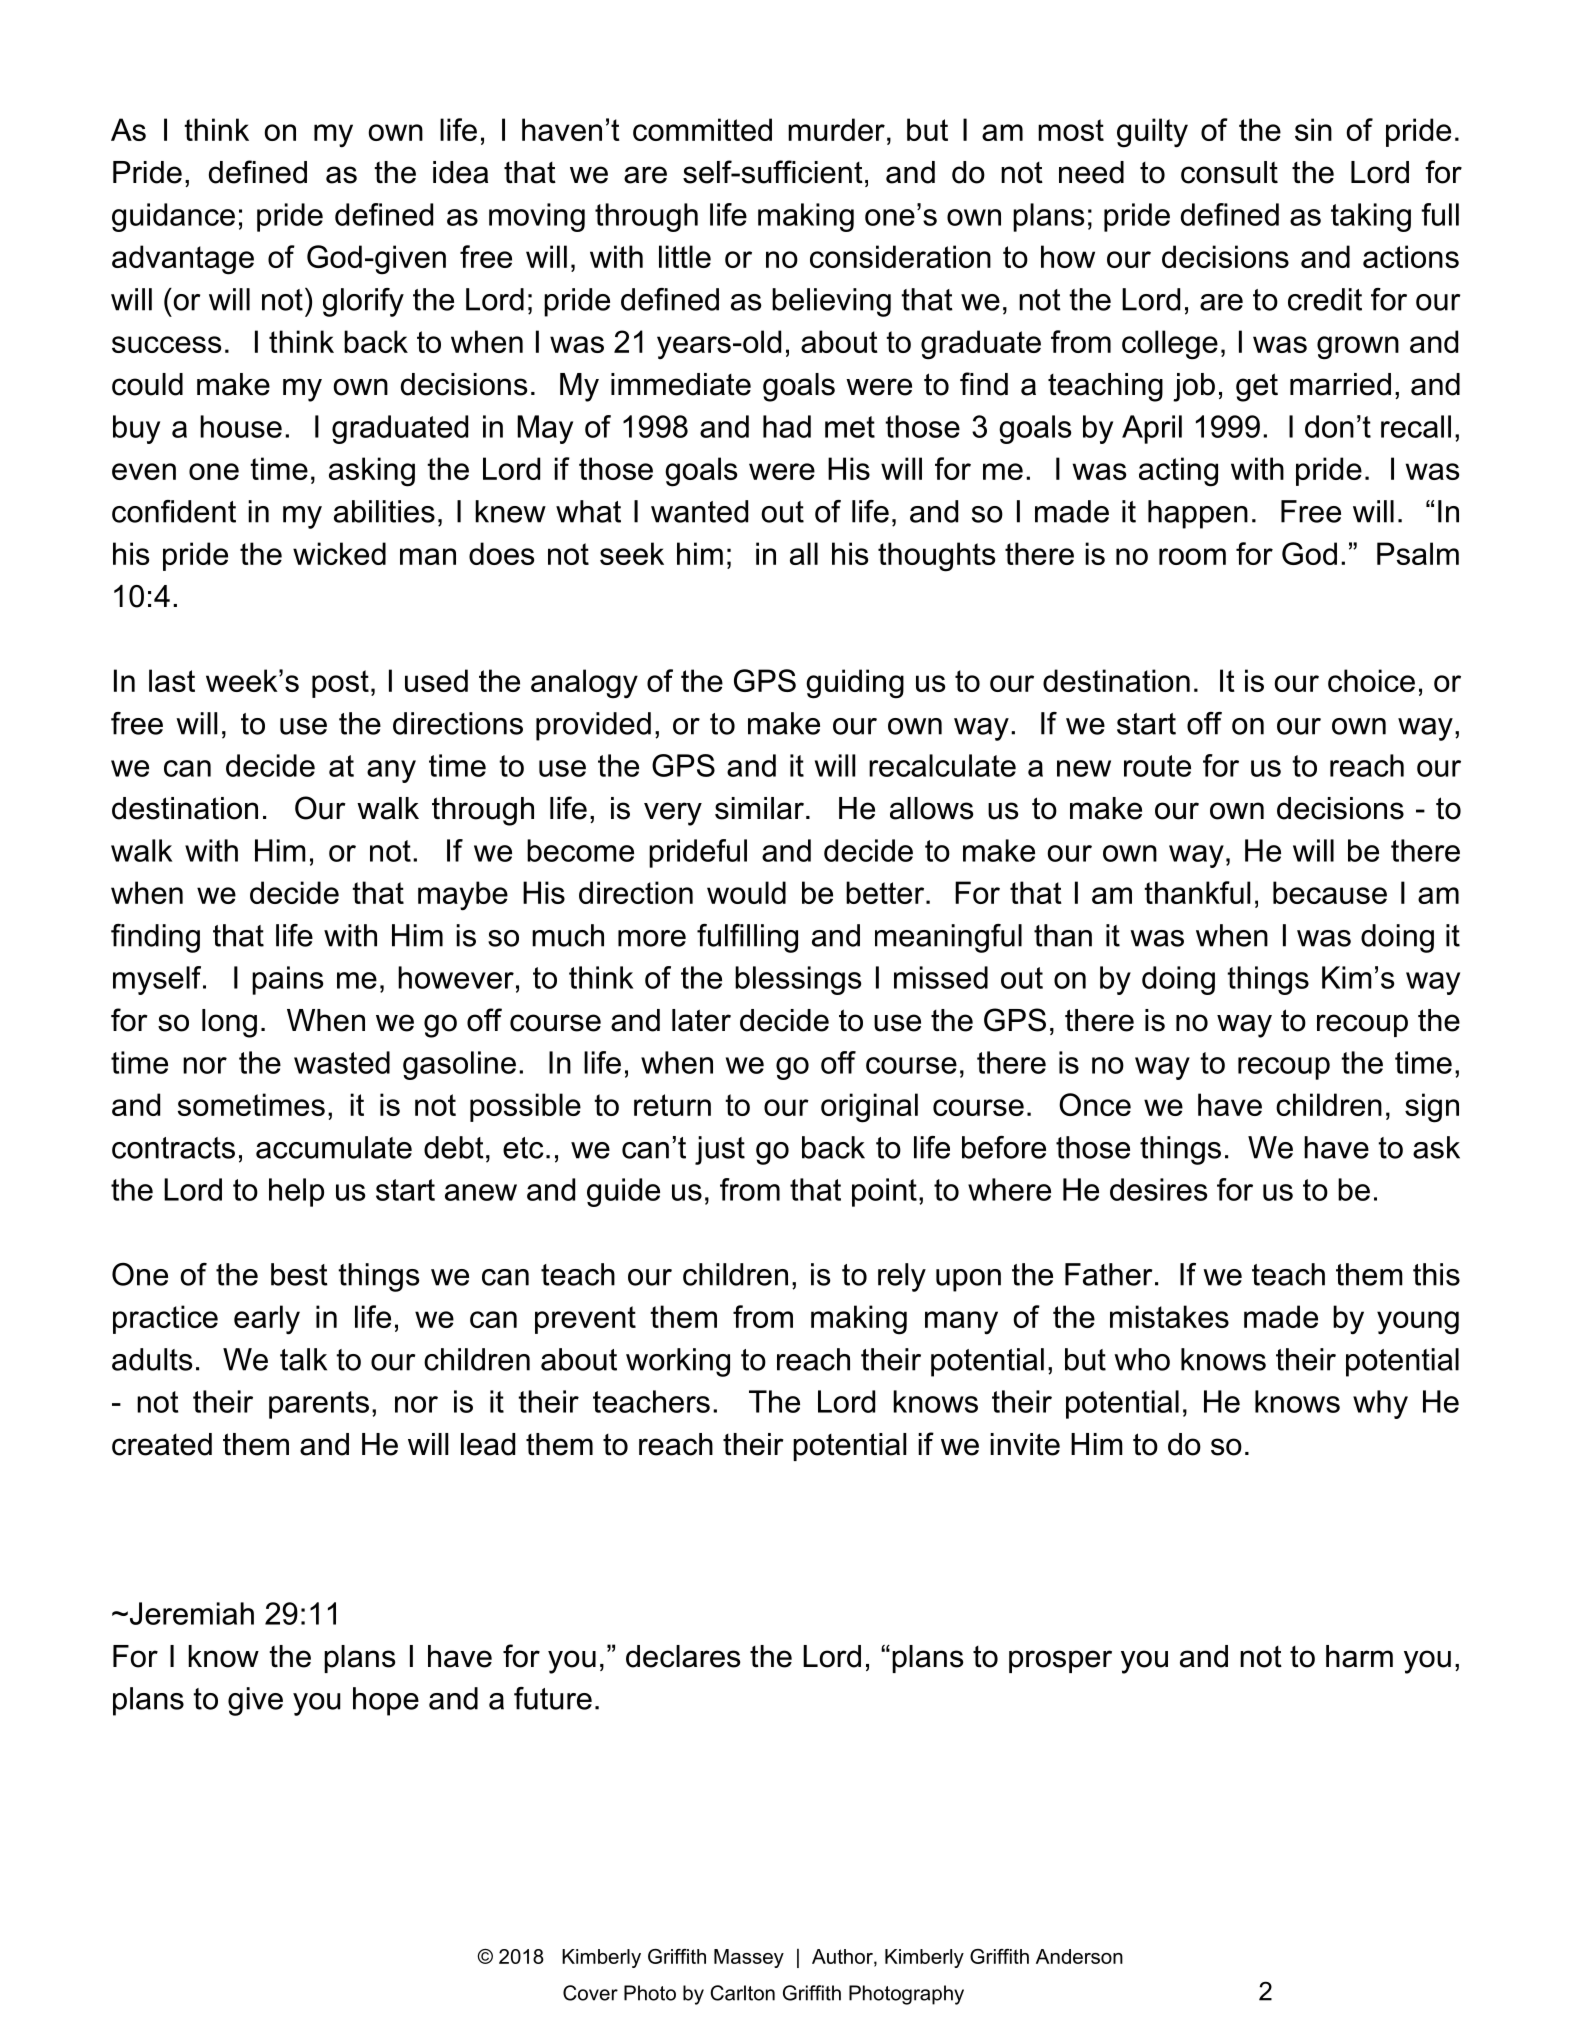 The width and height of the screenshot is (1573, 2035). Describe the element at coordinates (590, 1993) in the screenshot. I see `Cover` at that location.
